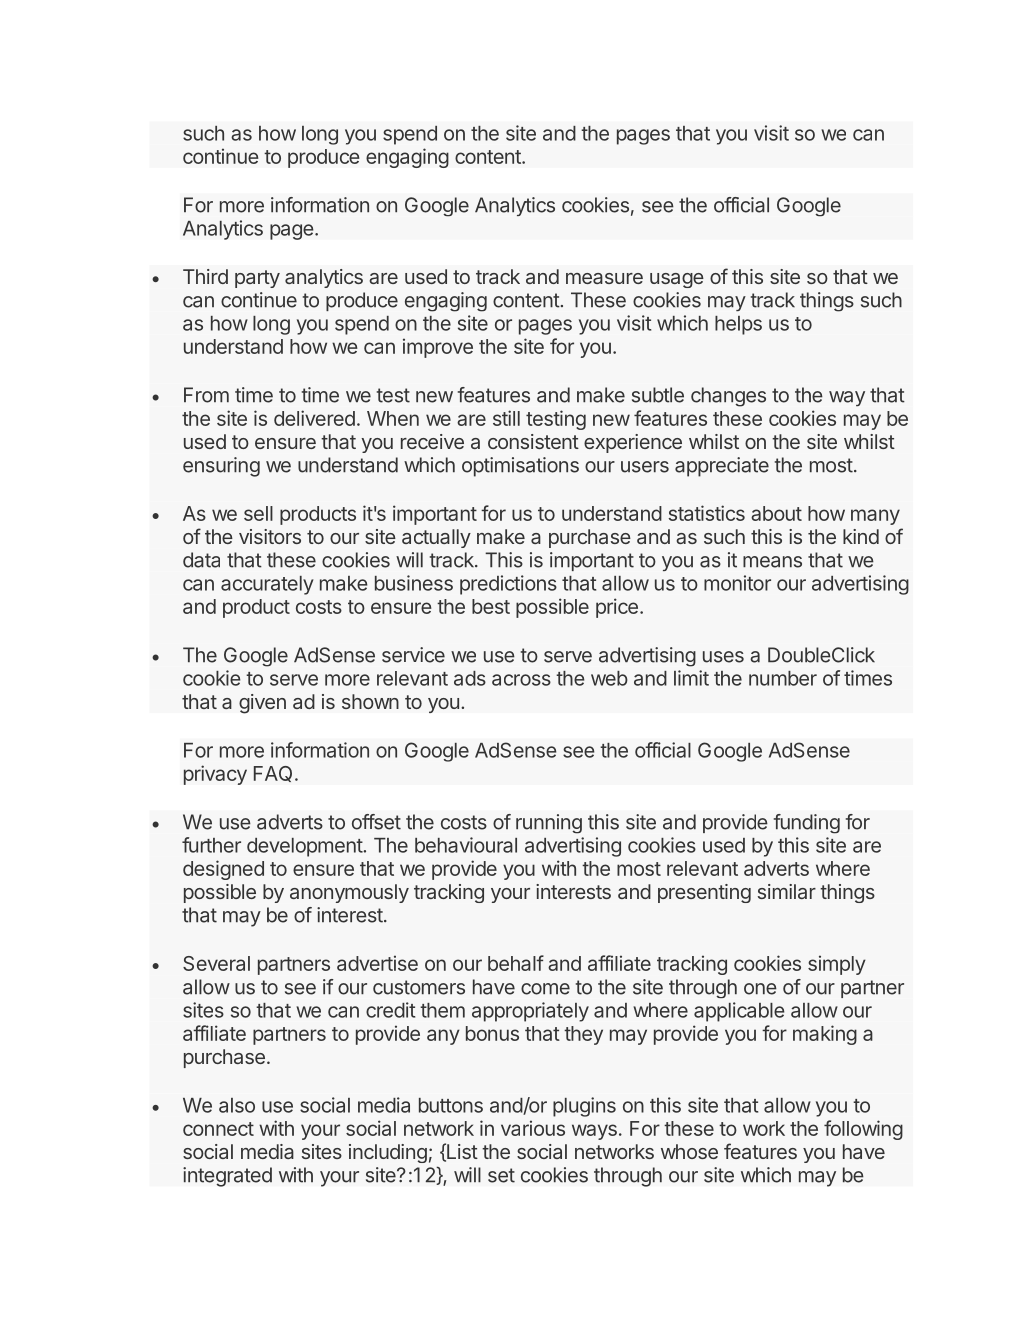 Image resolution: width=1032 pixels, height=1335 pixels. Describe the element at coordinates (227, 1177) in the document. I see `integrated` at that location.
